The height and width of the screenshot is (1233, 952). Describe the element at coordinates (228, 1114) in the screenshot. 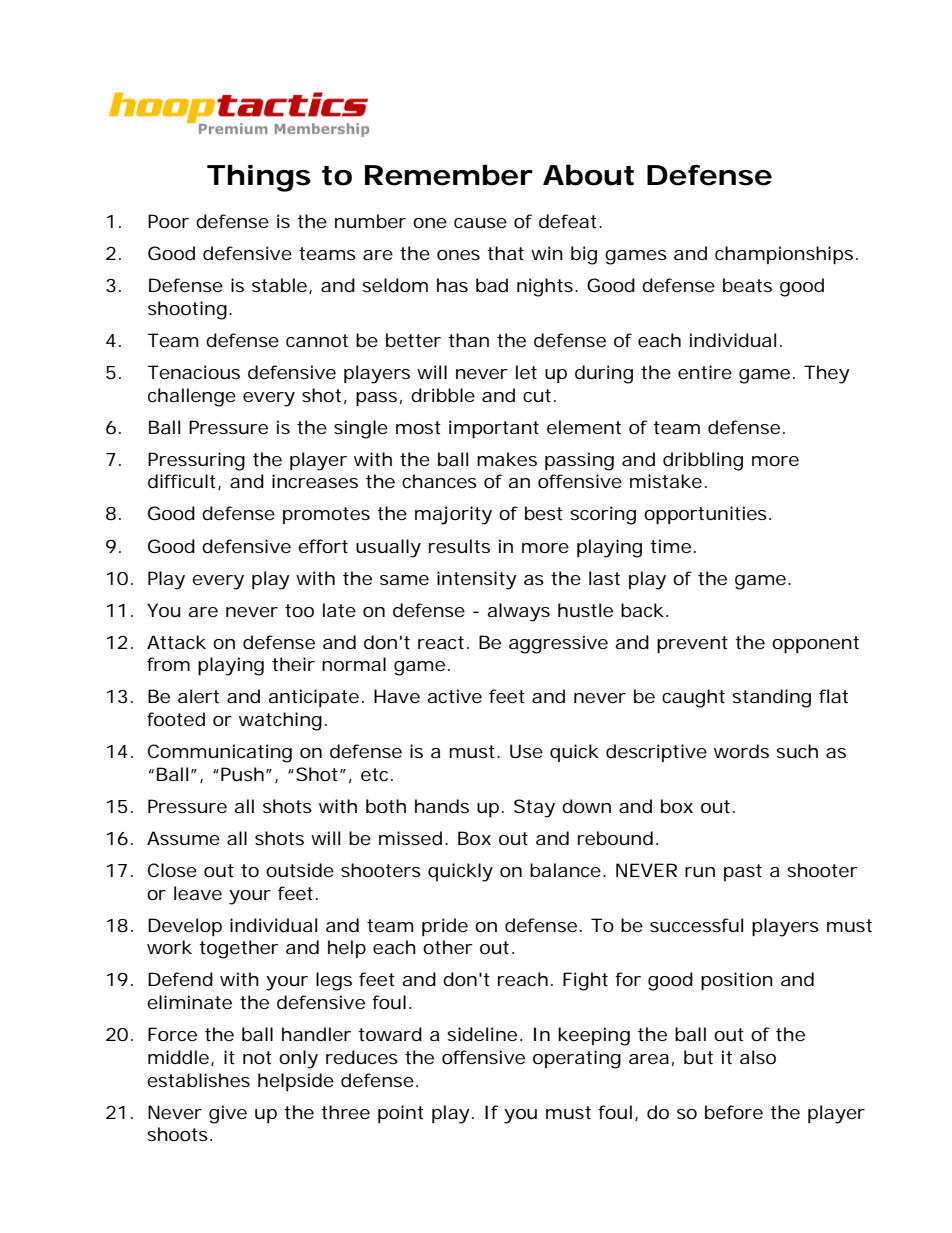

I see `give` at that location.
